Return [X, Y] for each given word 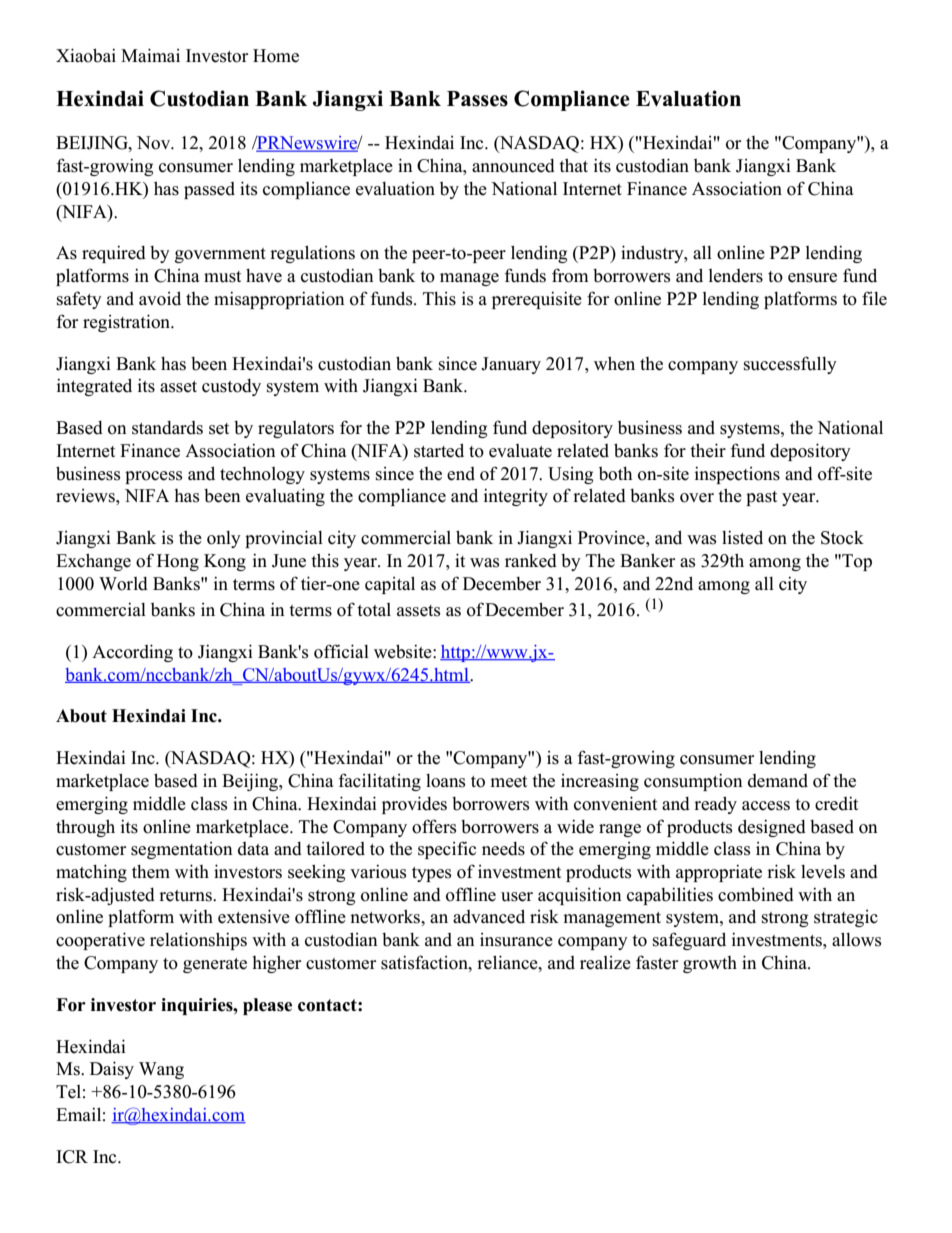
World [123, 584]
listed [742, 537]
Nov [155, 143]
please [267, 1006]
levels [823, 872]
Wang [161, 1070]
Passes [477, 99]
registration [128, 323]
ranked [531, 561]
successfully [790, 365]
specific [447, 850]
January [511, 365]
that [573, 165]
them [151, 872]
